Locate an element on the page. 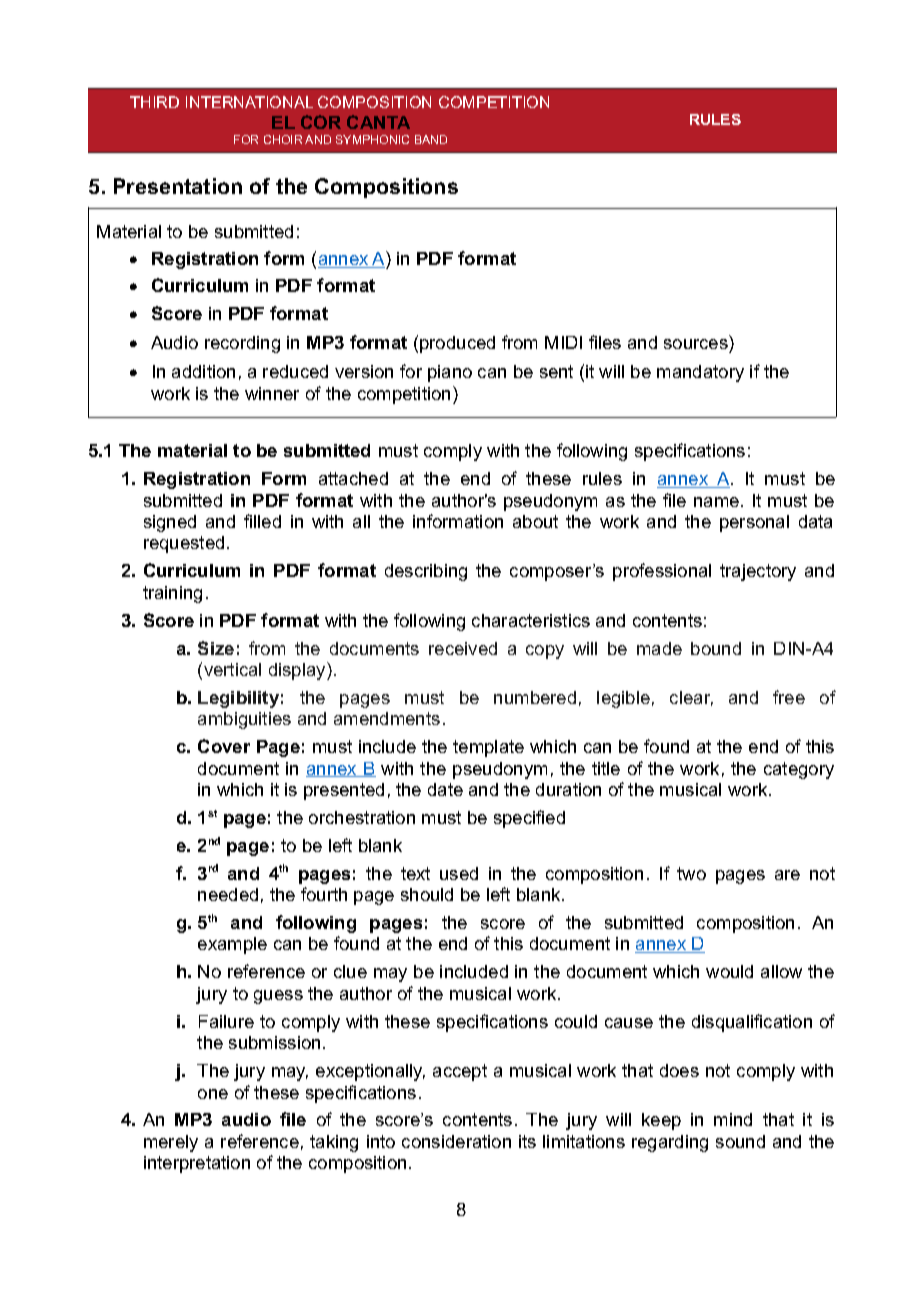  INTERNATIONAL is located at coordinates (249, 102).
